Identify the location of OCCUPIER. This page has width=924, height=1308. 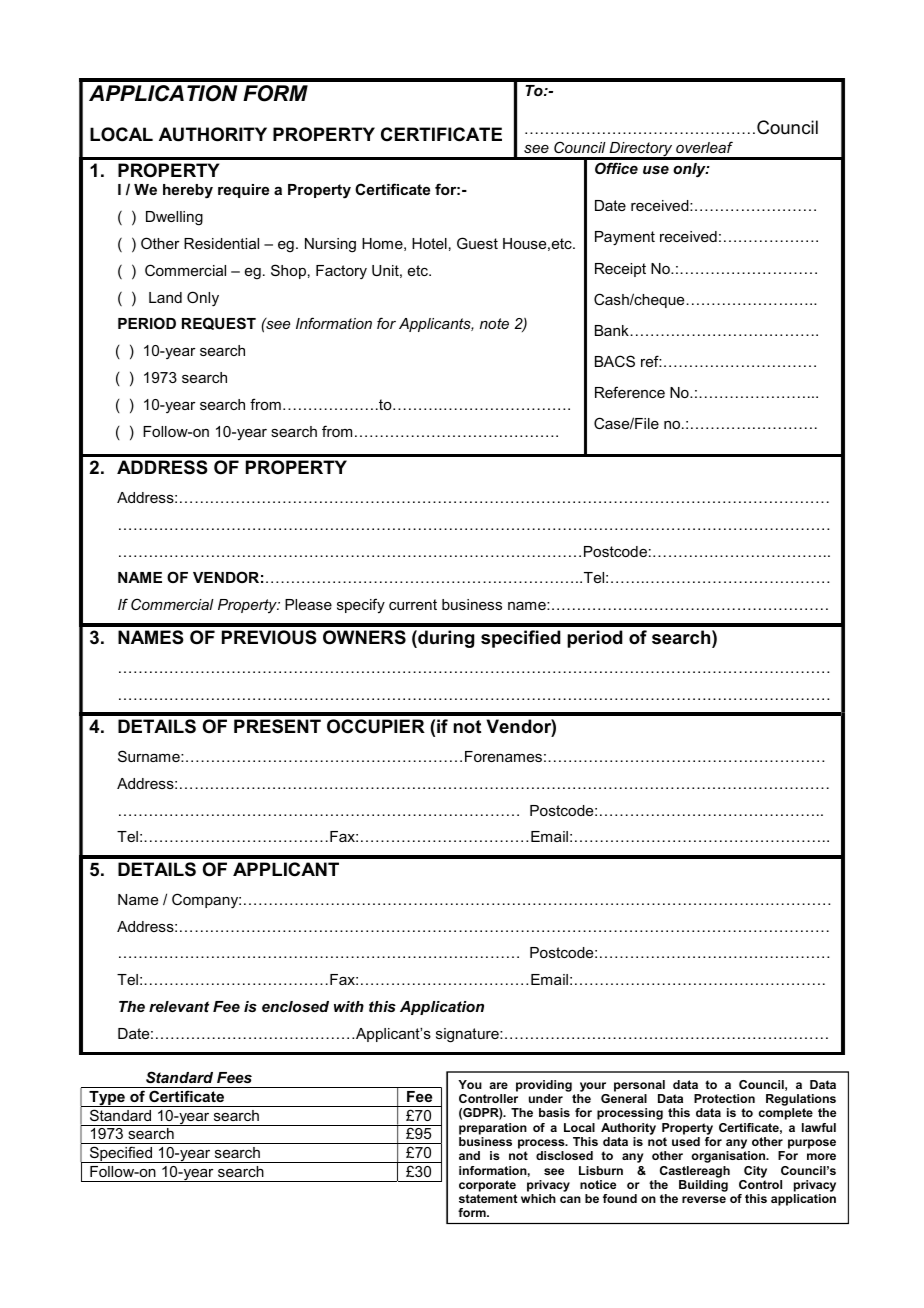
(376, 726).
